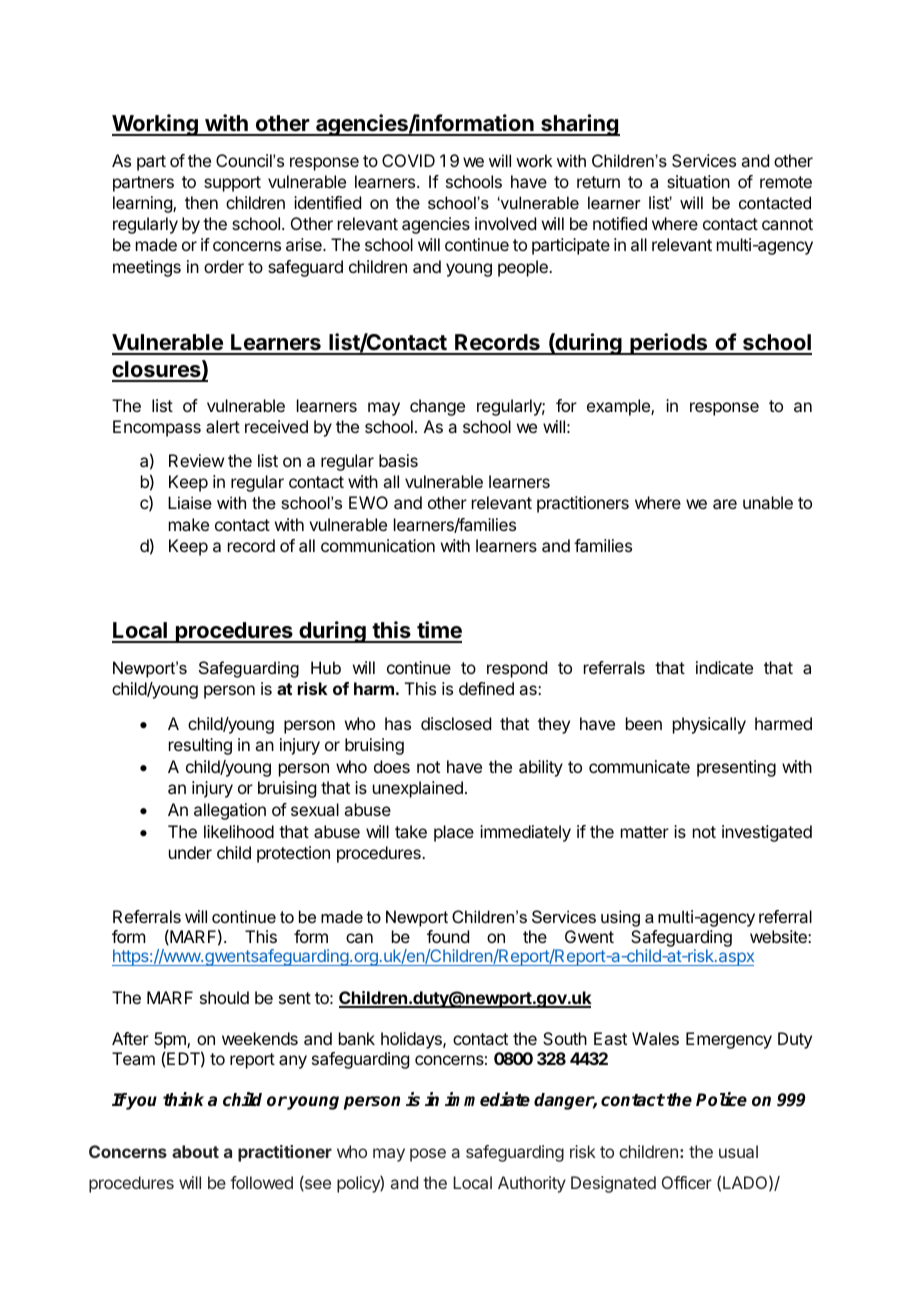 The height and width of the image is (1308, 924). What do you see at coordinates (448, 936) in the image?
I see `found` at bounding box center [448, 936].
